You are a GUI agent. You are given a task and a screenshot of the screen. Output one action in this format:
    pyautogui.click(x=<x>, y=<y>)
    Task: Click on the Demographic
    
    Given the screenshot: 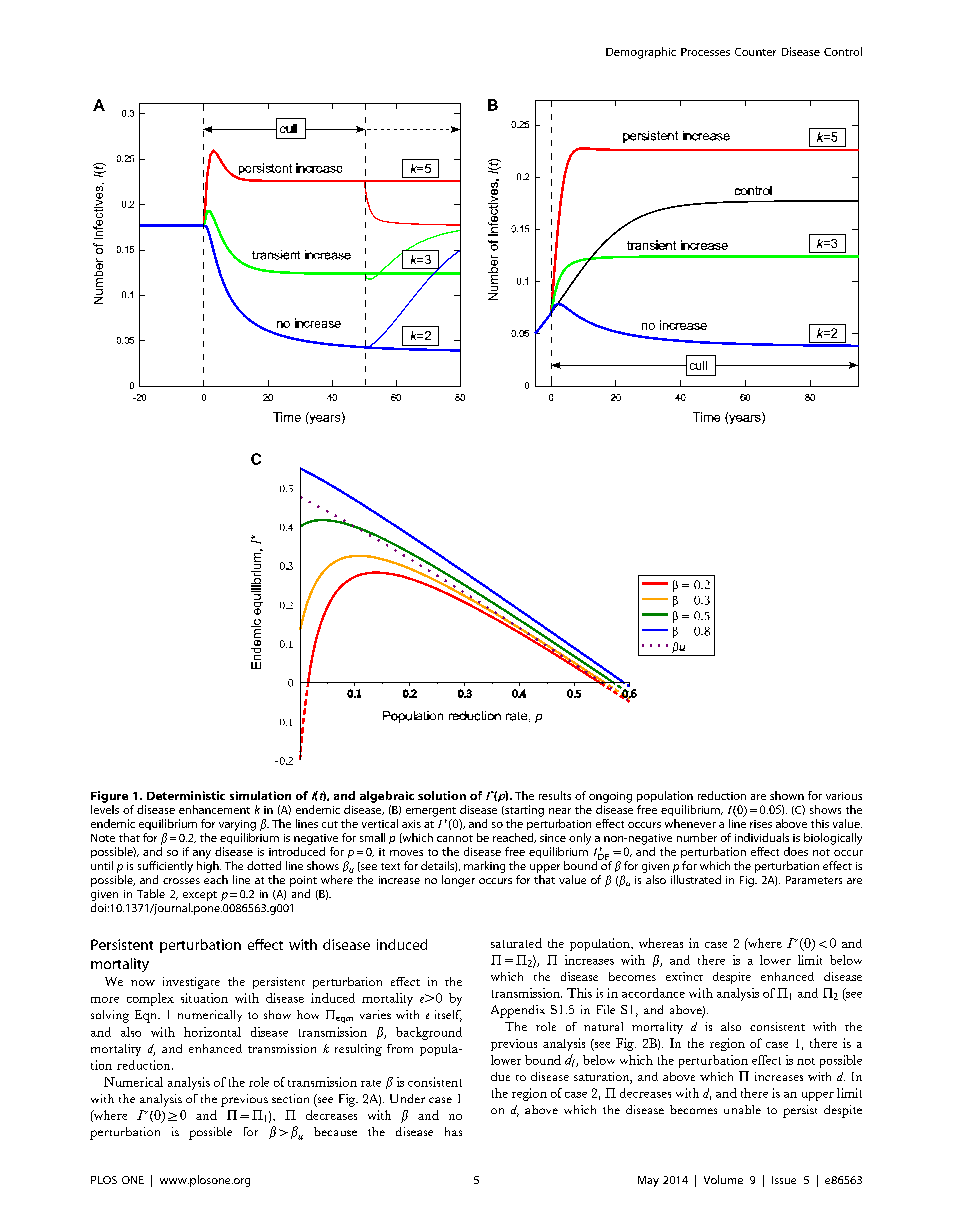 What is the action you would take?
    pyautogui.click(x=641, y=53)
